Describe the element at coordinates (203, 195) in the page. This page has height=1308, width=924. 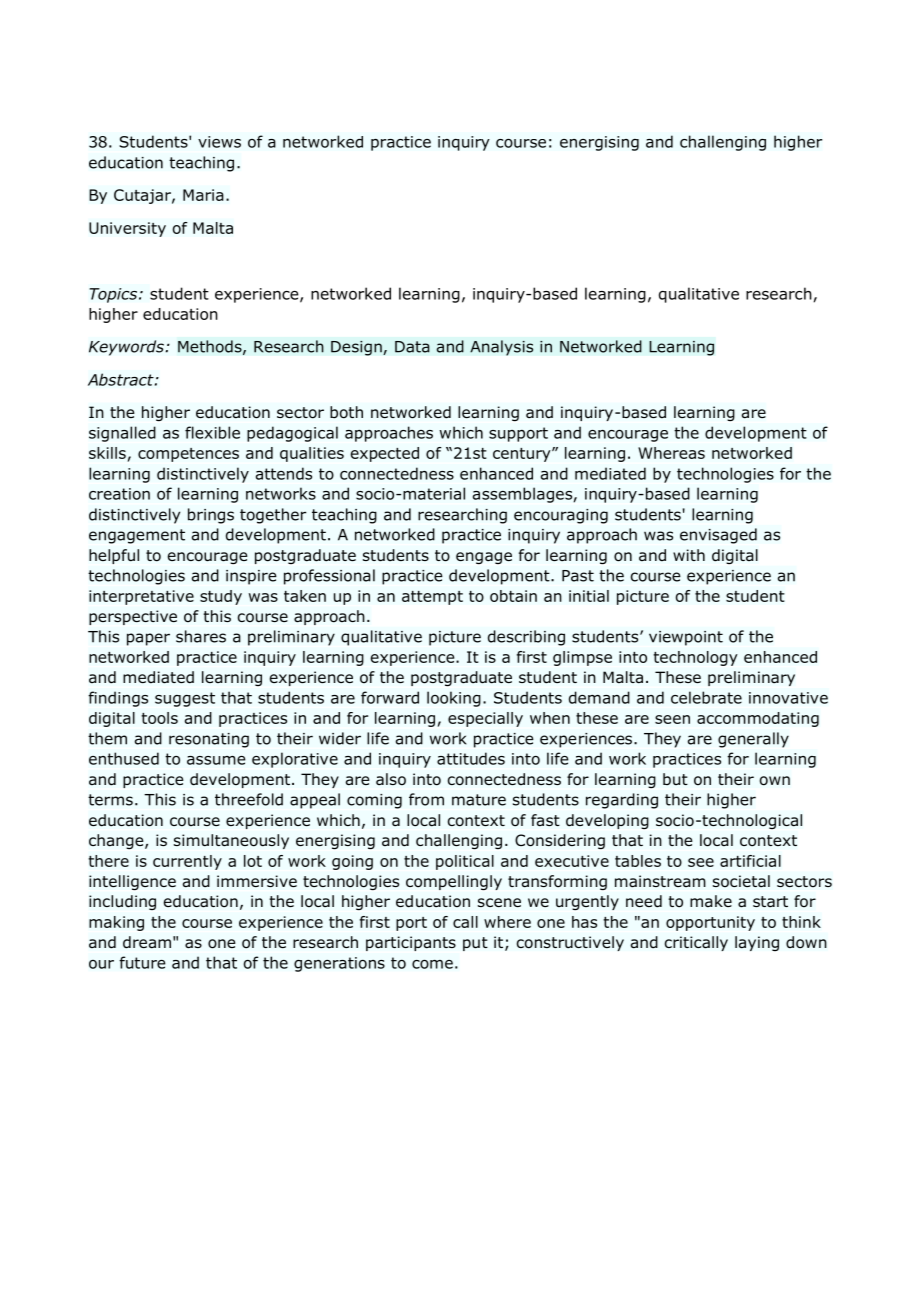
I see `Maria` at that location.
